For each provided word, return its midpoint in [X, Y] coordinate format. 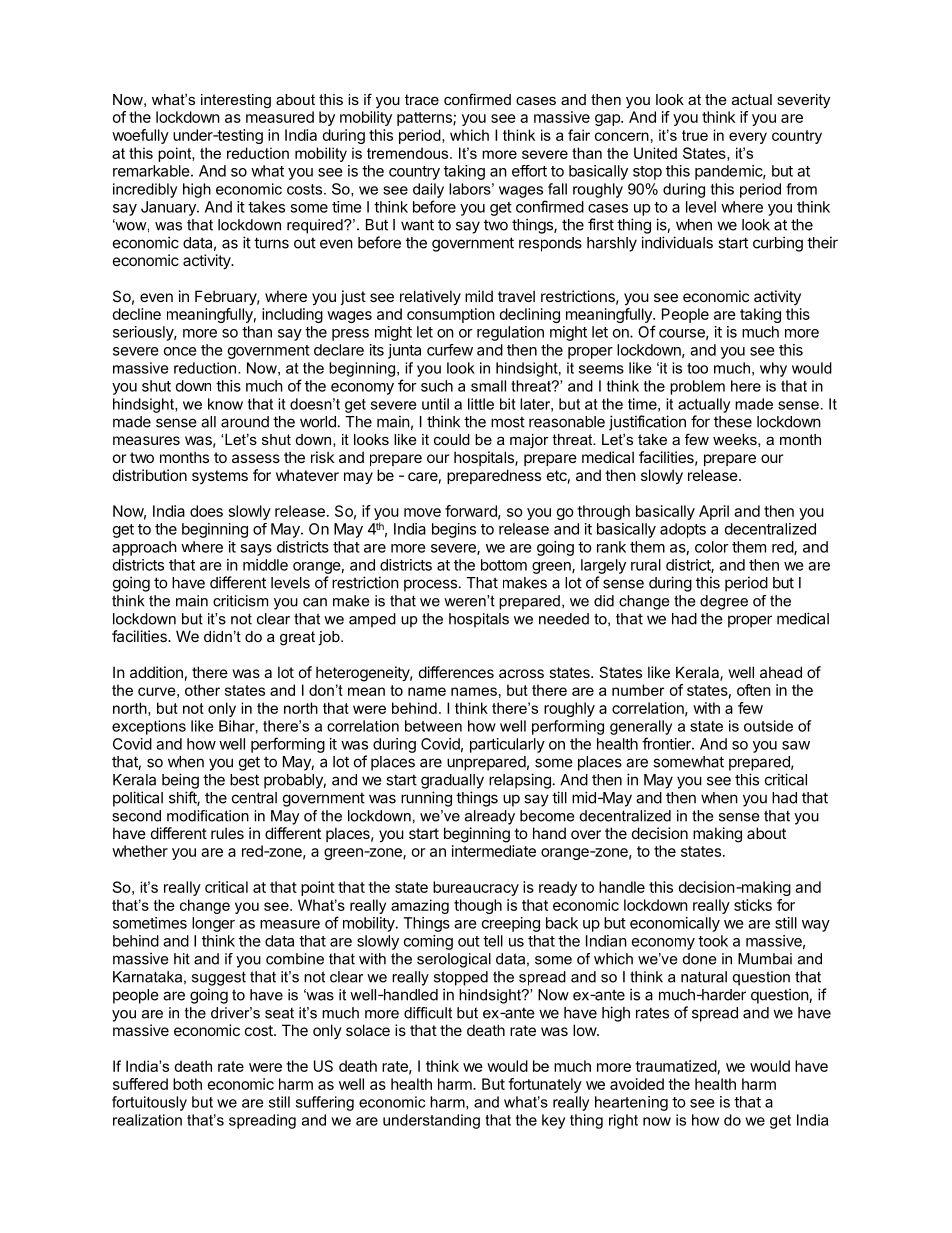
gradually [452, 781]
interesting [236, 101]
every [748, 138]
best [244, 780]
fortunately [545, 1085]
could [452, 439]
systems [220, 477]
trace [422, 99]
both [187, 1084]
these [733, 422]
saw [796, 745]
